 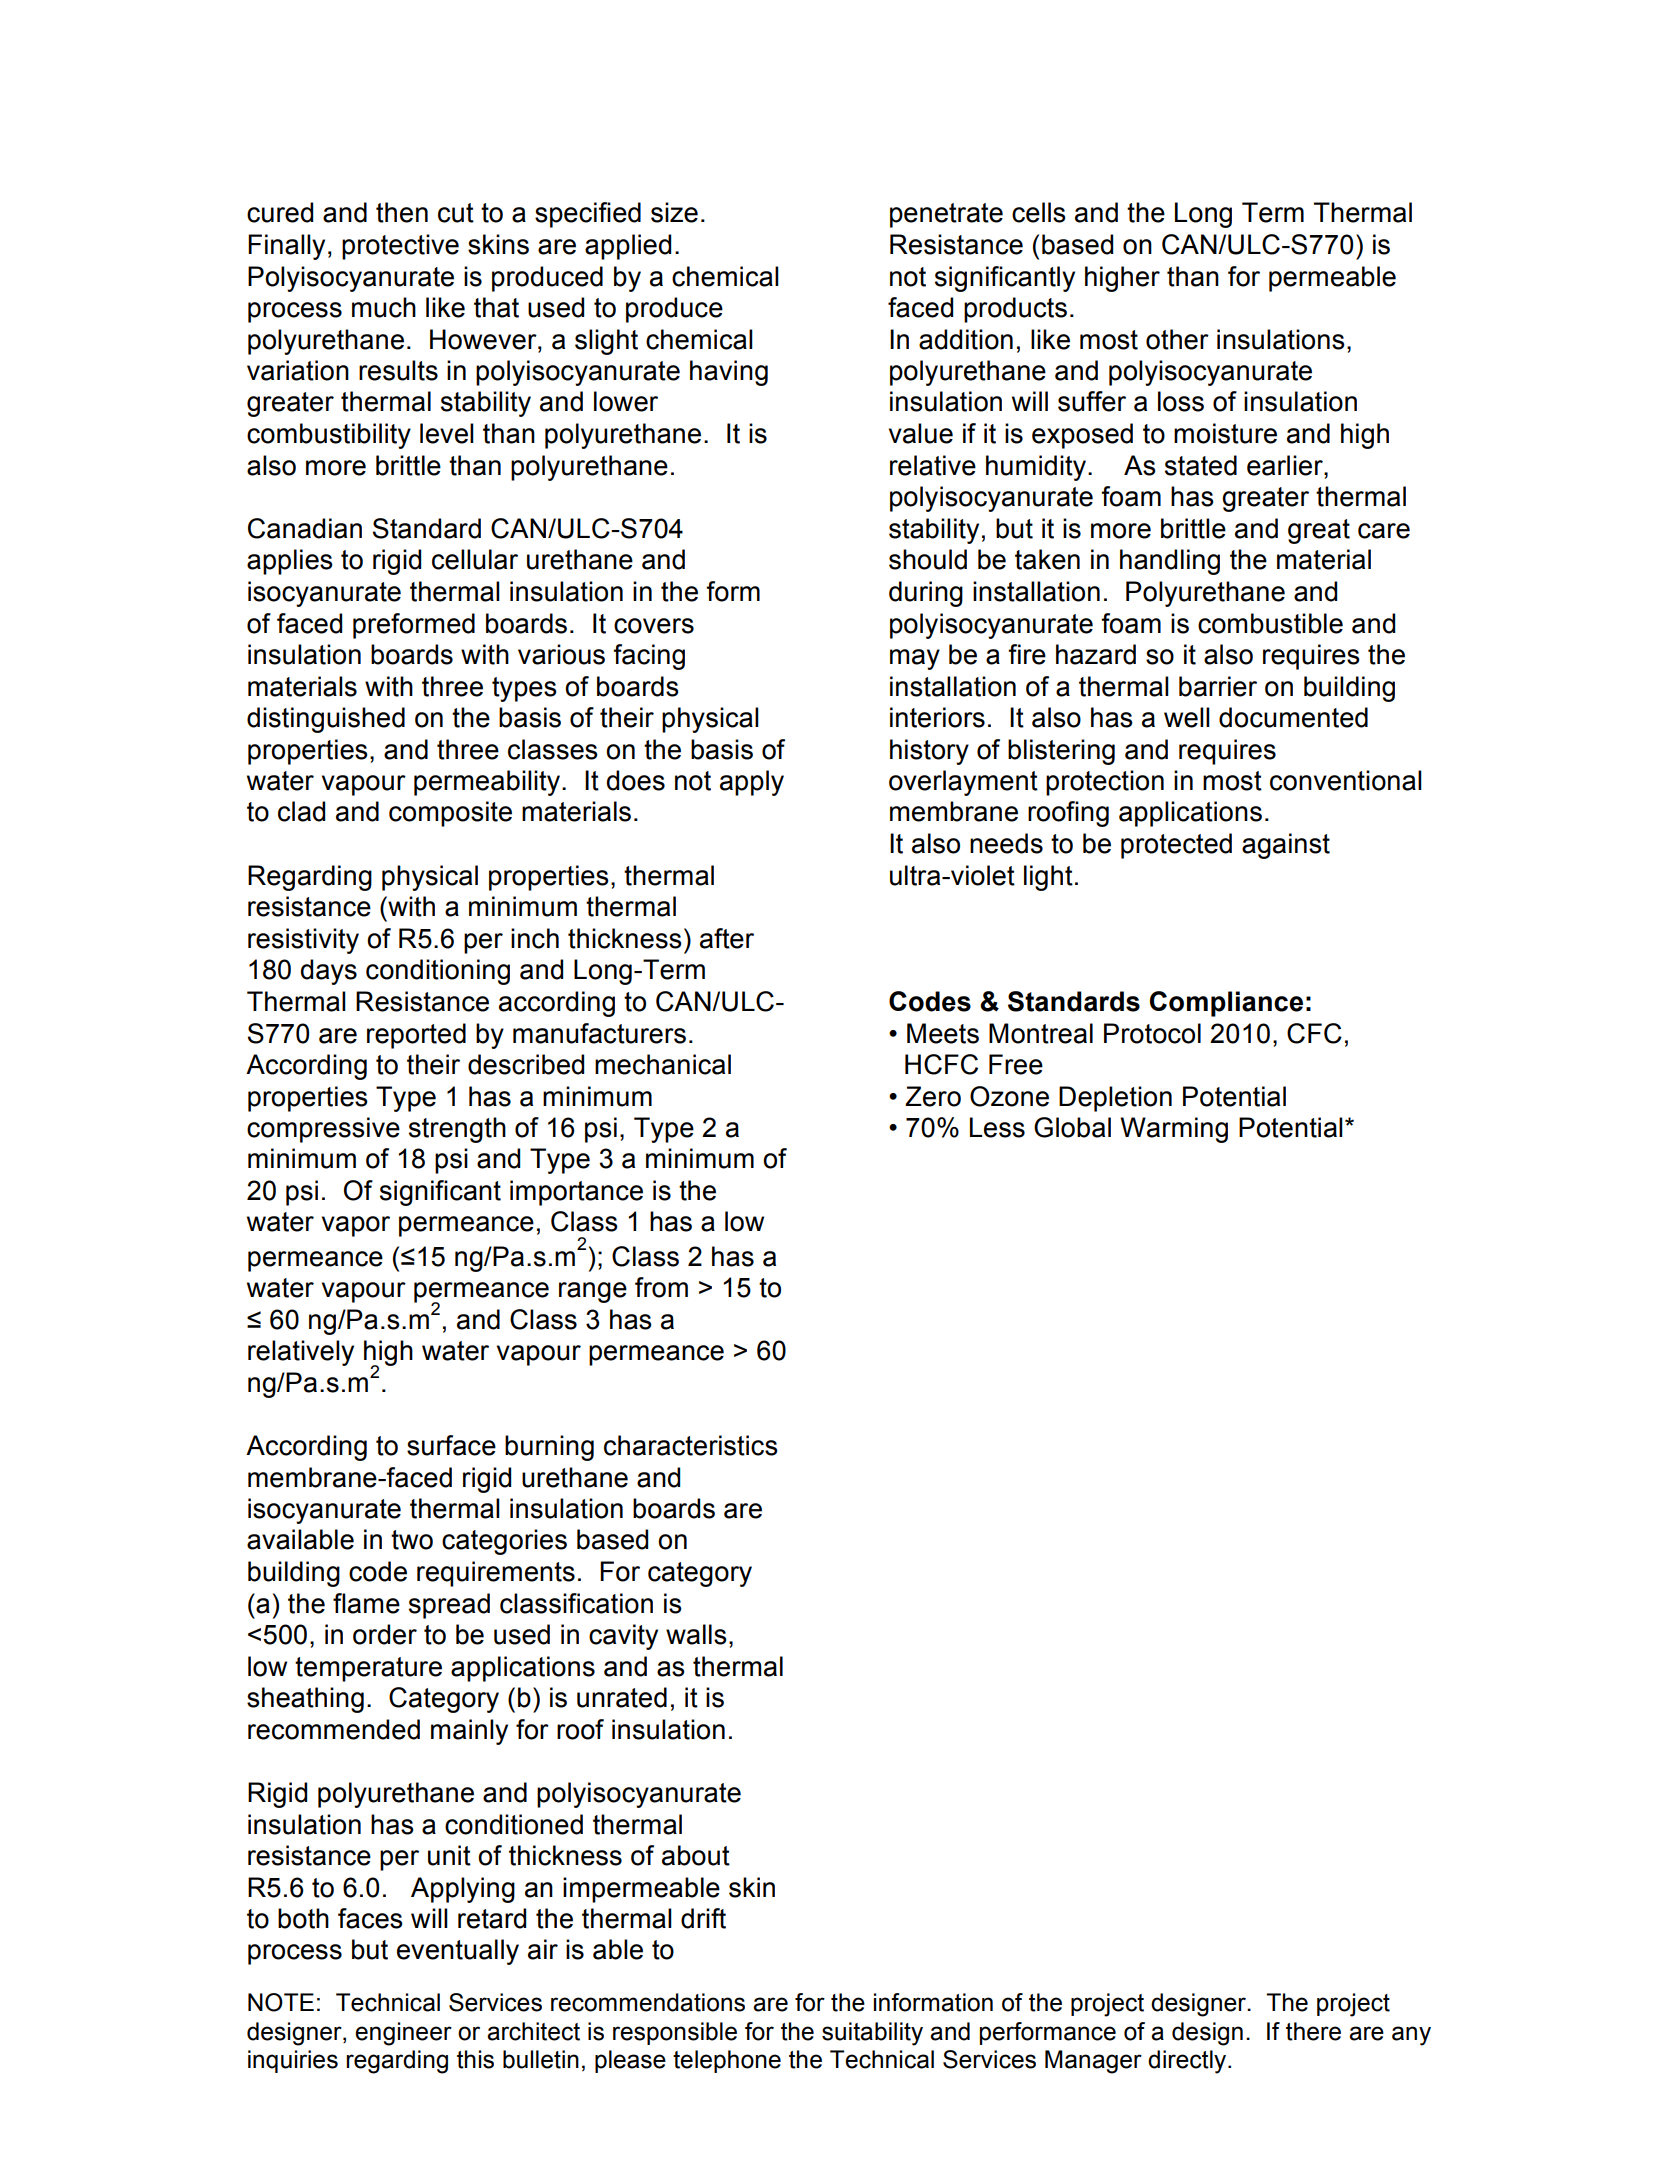 What do you see at coordinates (915, 659) in the page?
I see `may` at bounding box center [915, 659].
